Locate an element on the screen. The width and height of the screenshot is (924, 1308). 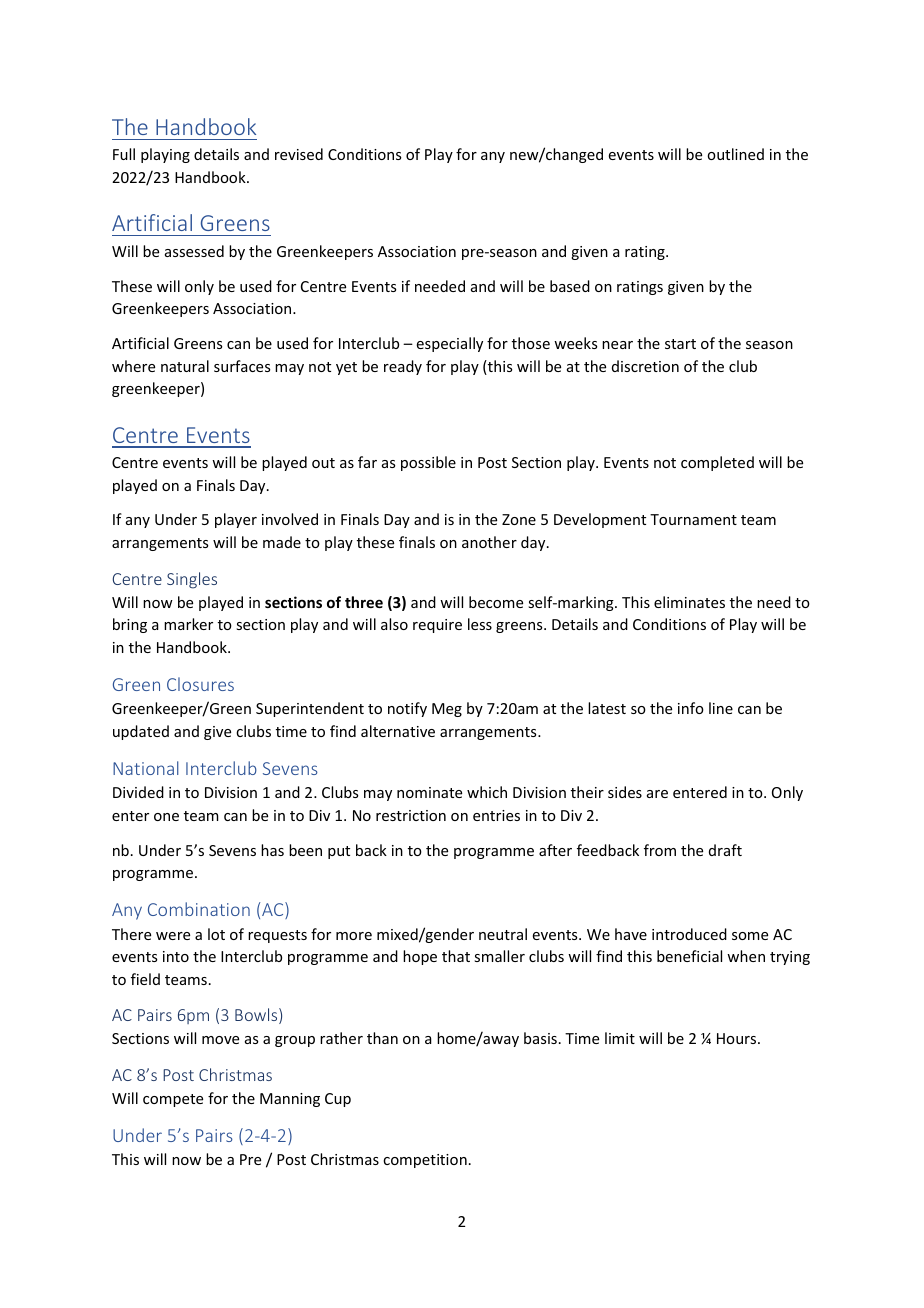
competition is located at coordinates (425, 1161).
